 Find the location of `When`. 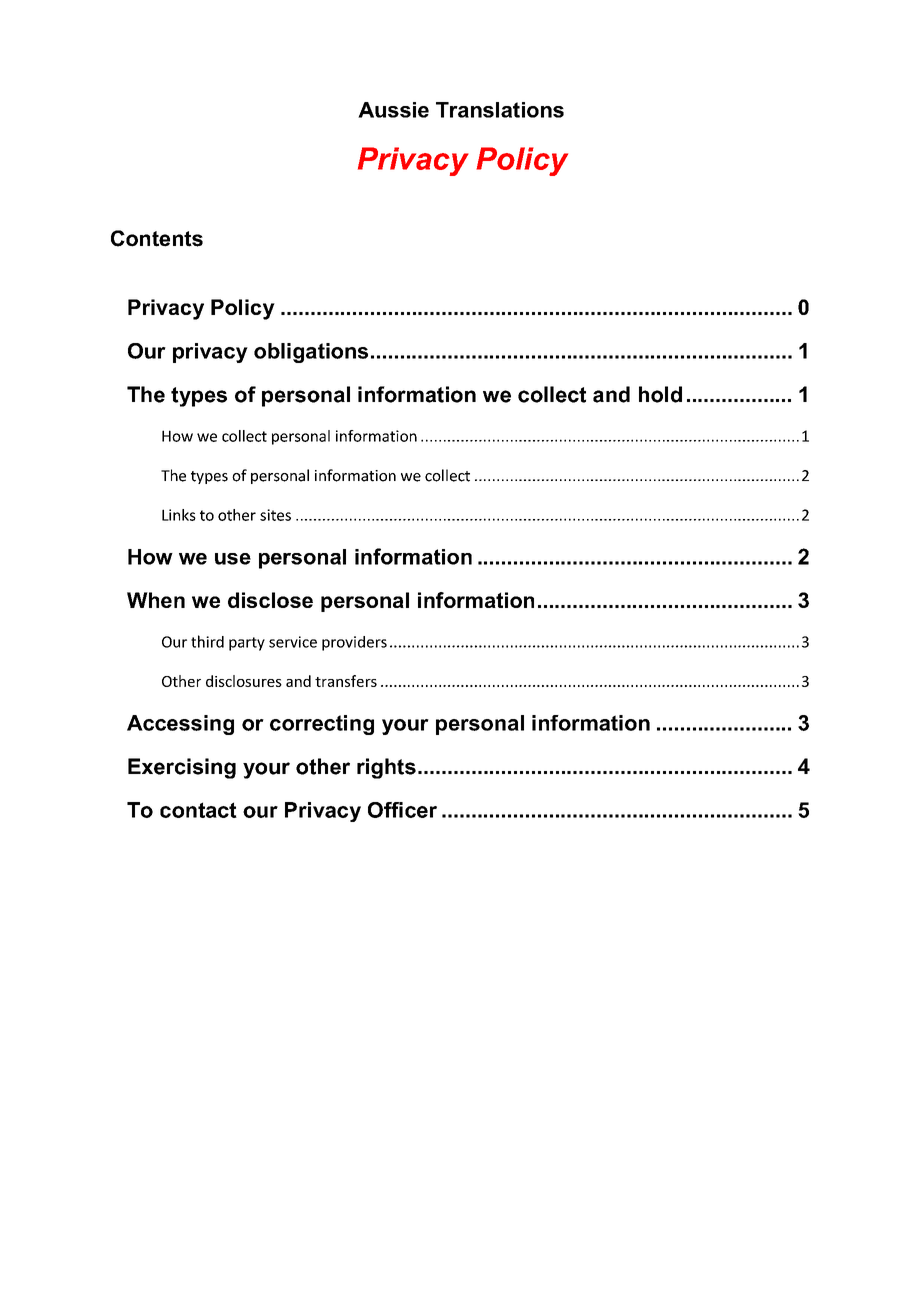

When is located at coordinates (156, 600).
